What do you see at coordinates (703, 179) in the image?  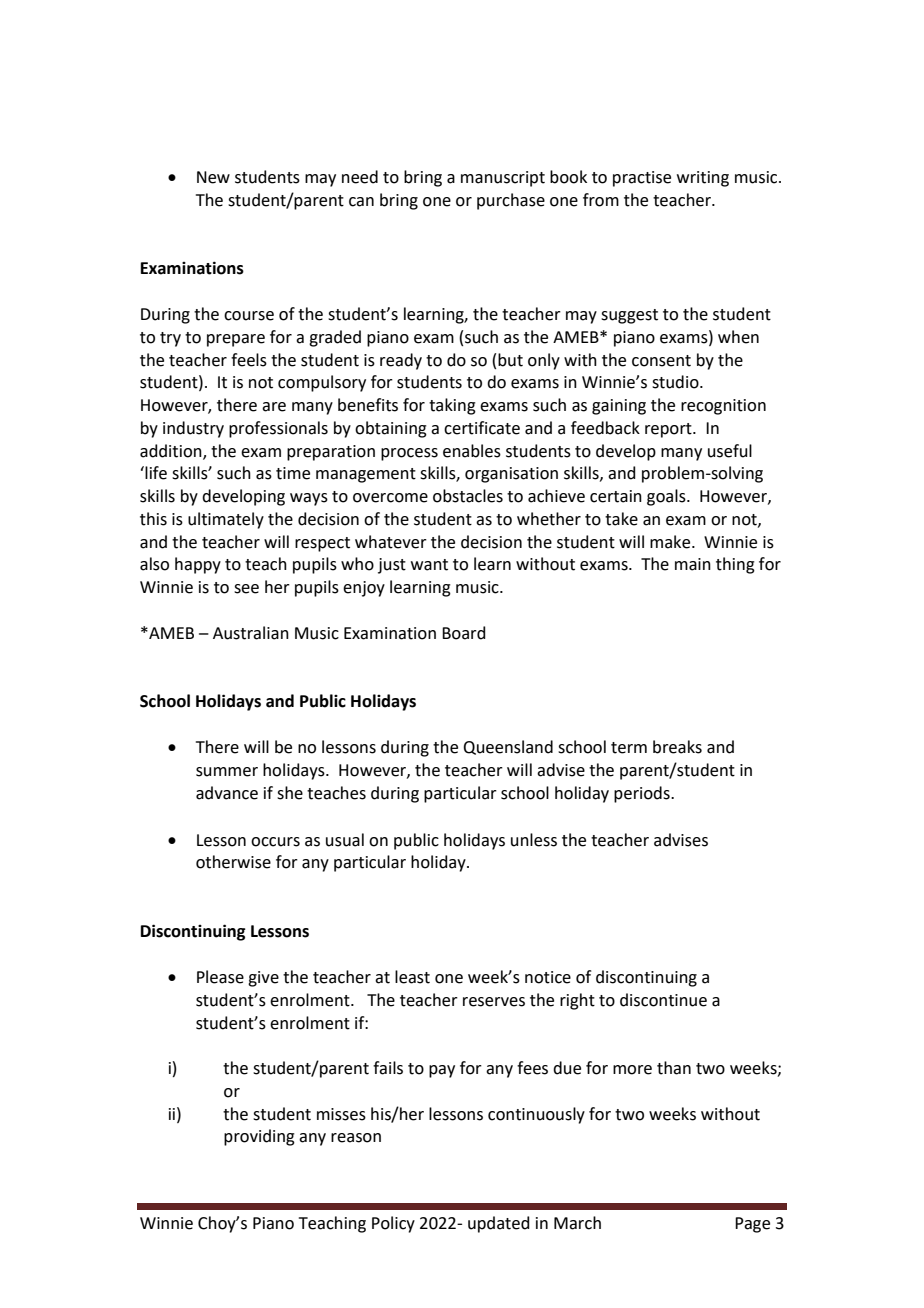 I see `writing` at bounding box center [703, 179].
